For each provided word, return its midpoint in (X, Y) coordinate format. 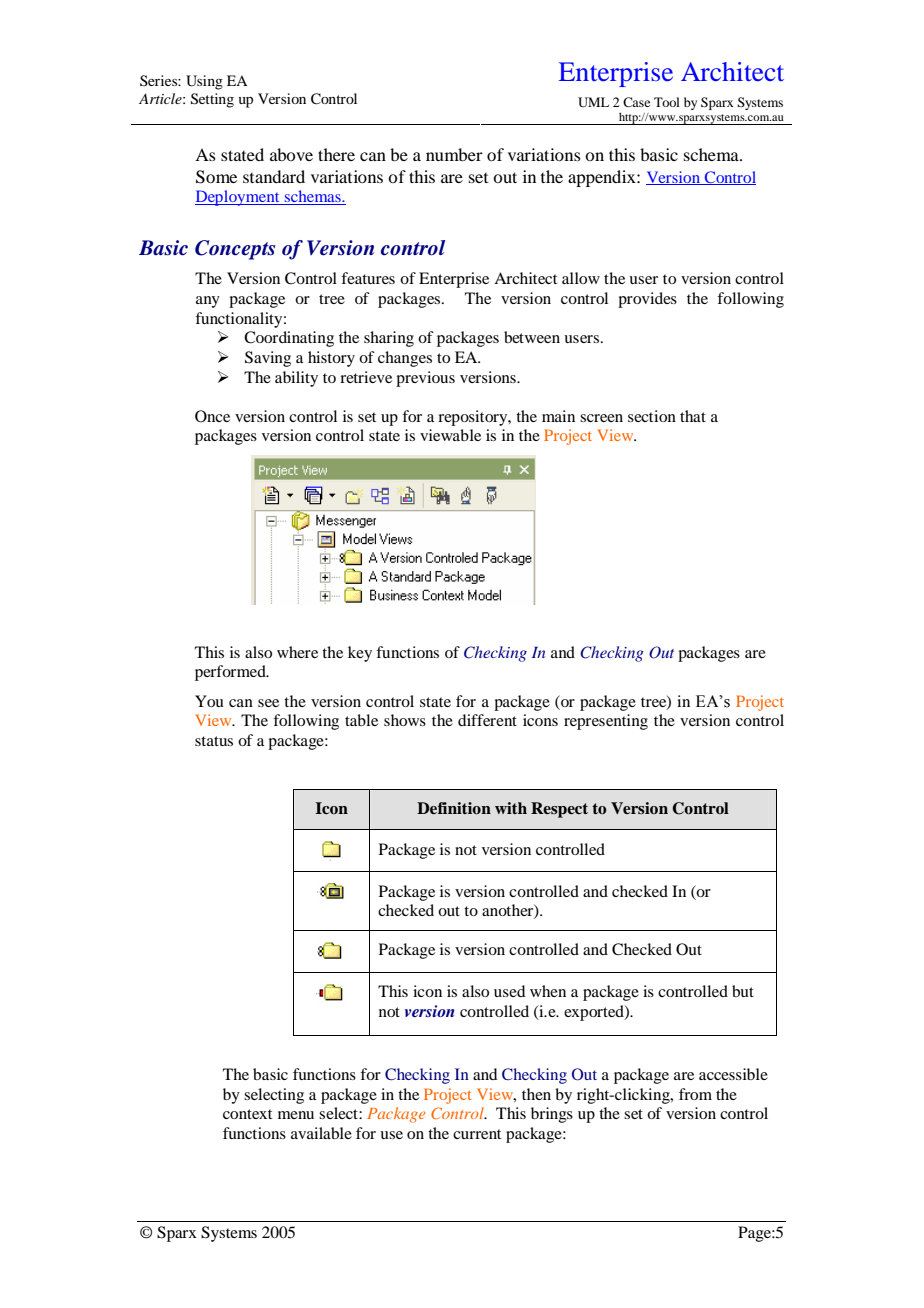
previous (425, 379)
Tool (667, 102)
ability (296, 379)
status (214, 741)
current (477, 1134)
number (454, 154)
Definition (454, 808)
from (695, 1094)
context (247, 1114)
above (291, 154)
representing (606, 722)
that (693, 416)
